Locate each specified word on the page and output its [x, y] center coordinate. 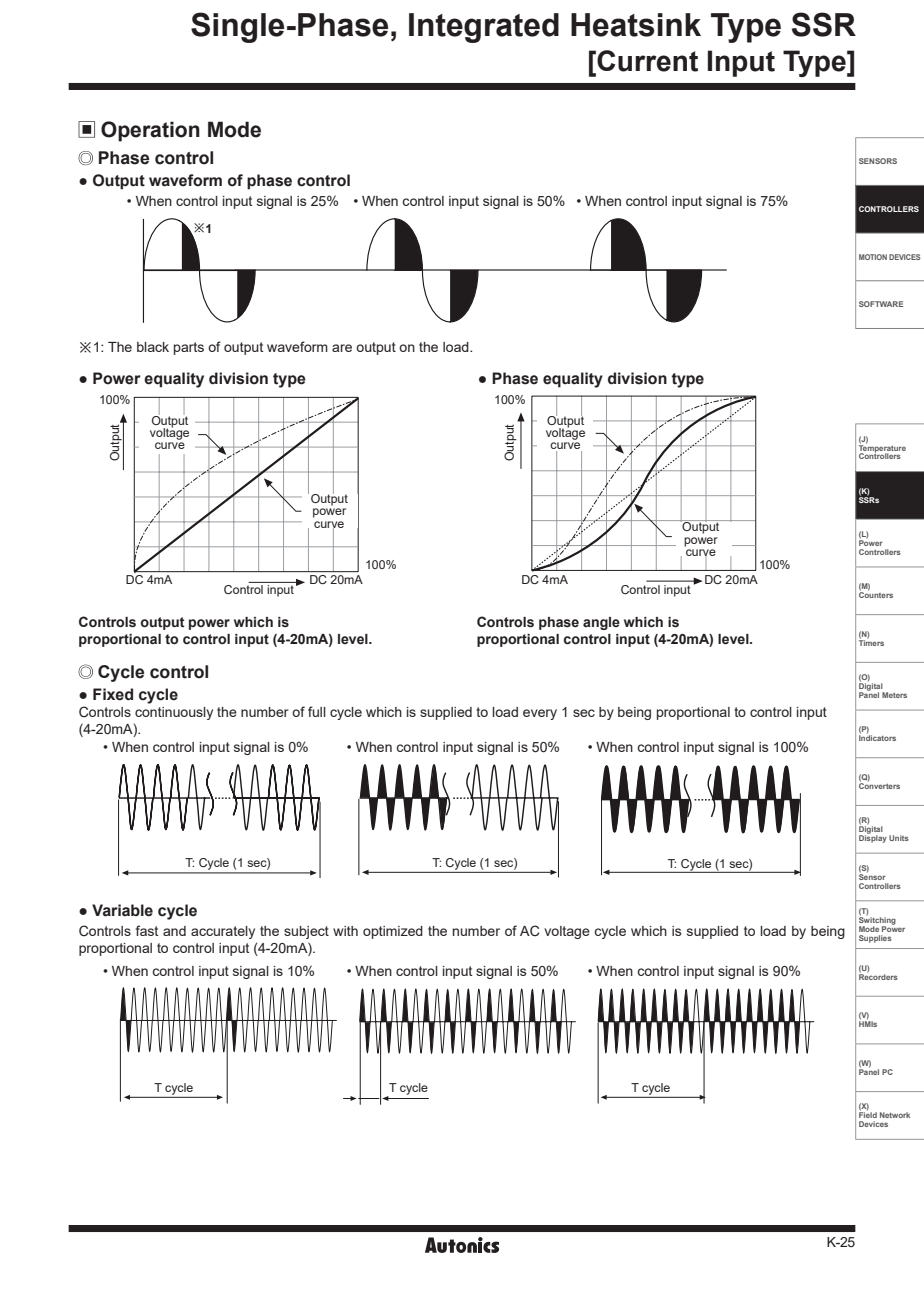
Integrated [484, 28]
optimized [393, 932]
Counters [876, 594]
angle [601, 623]
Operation [150, 131]
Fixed [113, 694]
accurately [223, 932]
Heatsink [636, 25]
